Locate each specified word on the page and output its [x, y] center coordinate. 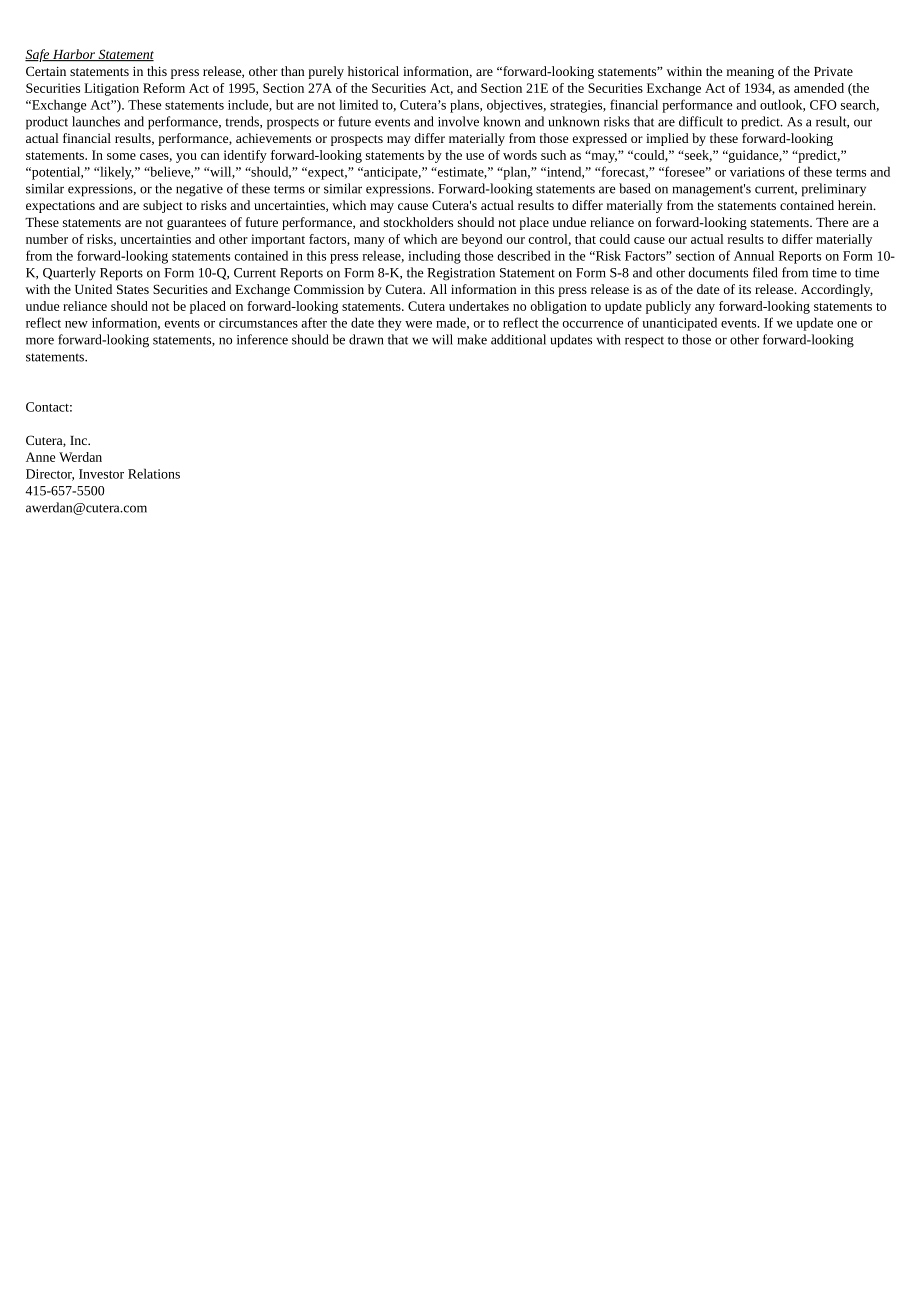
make [472, 339]
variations [757, 172]
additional [518, 339]
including [434, 257]
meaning [750, 73]
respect [644, 342]
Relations [154, 473]
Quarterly [69, 274]
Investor [101, 474]
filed [765, 272]
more [40, 341]
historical [373, 71]
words [520, 155]
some [121, 156]
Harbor [74, 55]
